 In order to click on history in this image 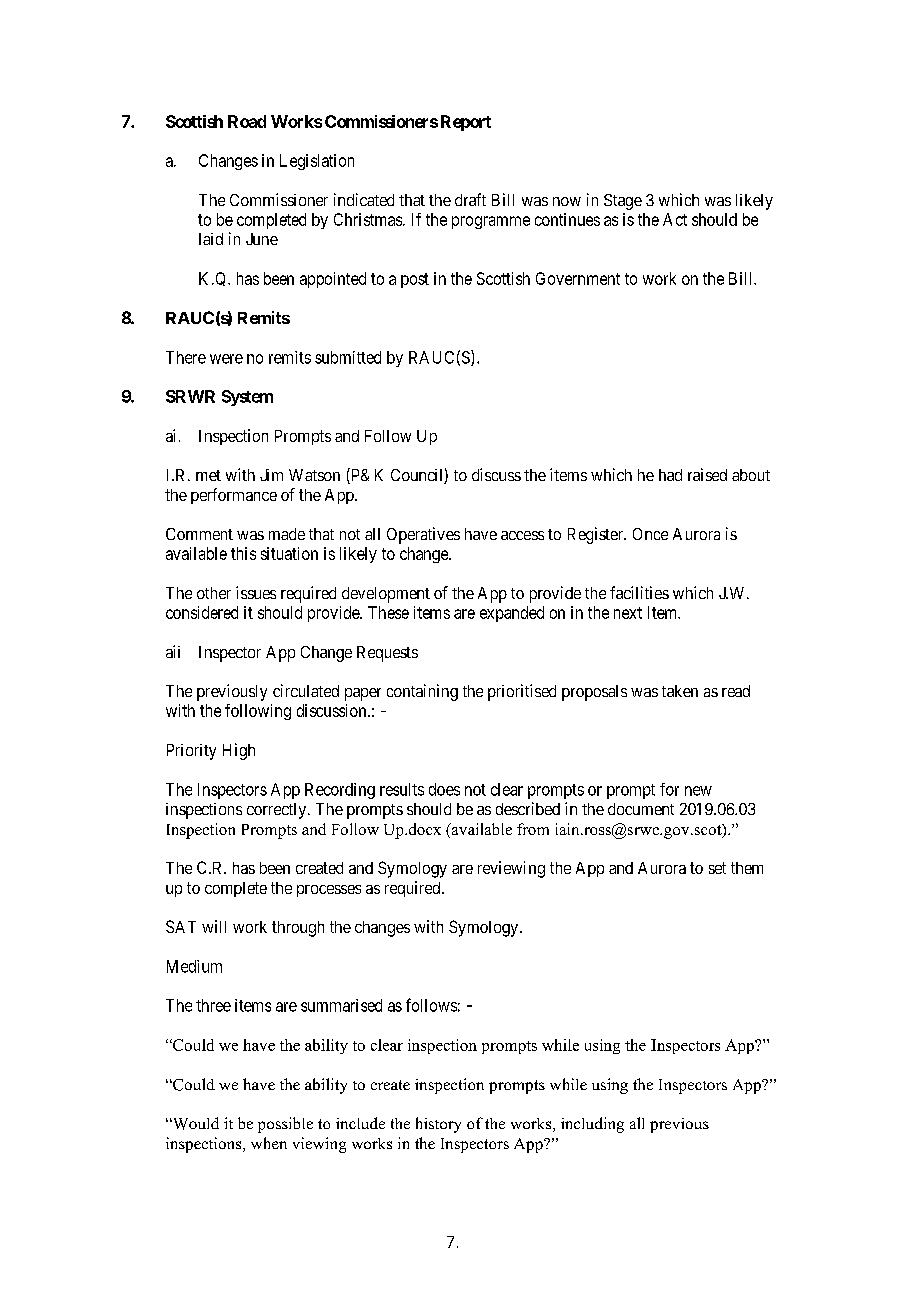, I will do `click(438, 1125)`.
